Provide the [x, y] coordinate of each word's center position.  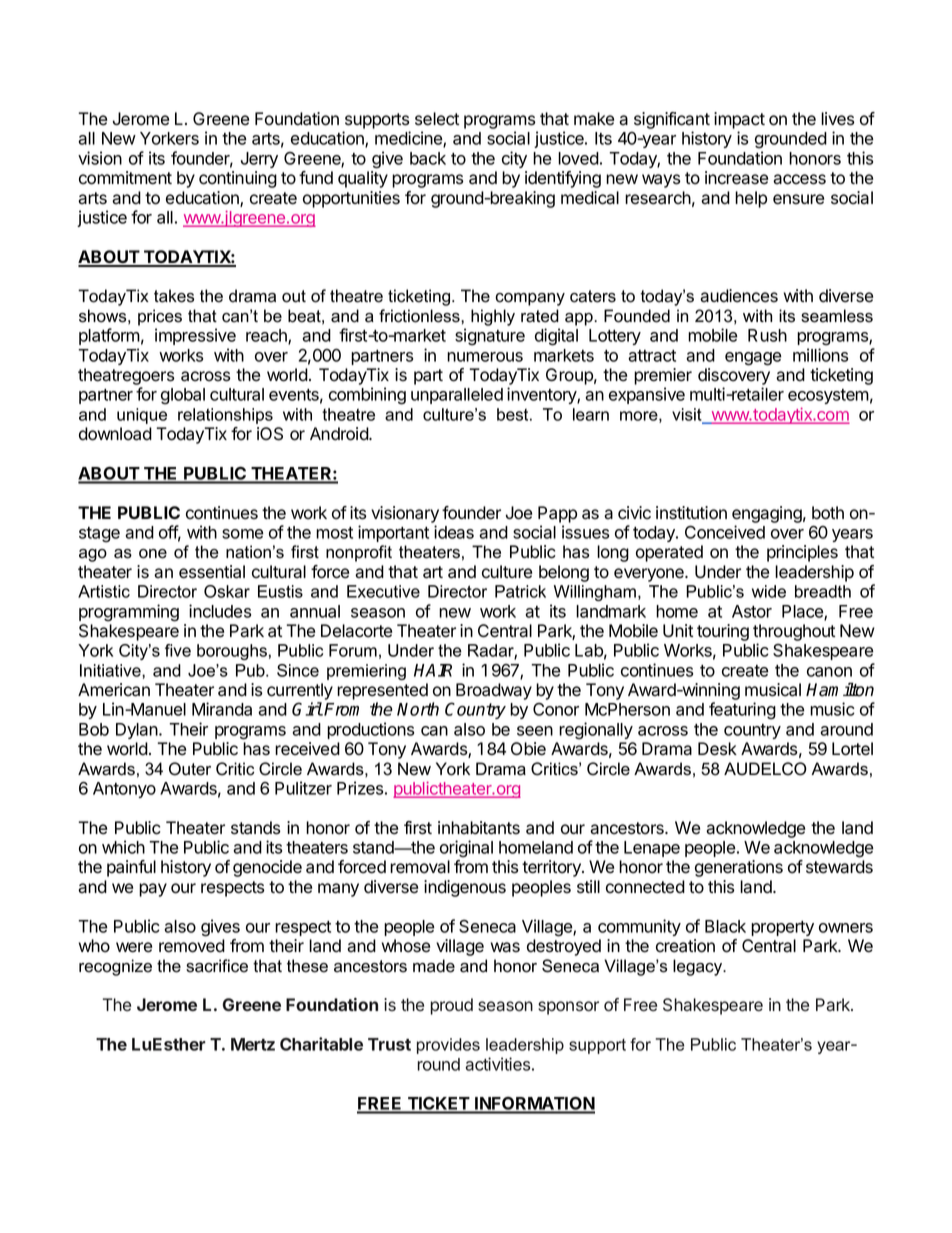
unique [142, 416]
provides [448, 1046]
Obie [528, 749]
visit [688, 415]
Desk [717, 749]
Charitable [321, 1044]
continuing [238, 179]
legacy [699, 967]
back [428, 158]
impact [739, 120]
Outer [190, 769]
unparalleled [457, 396]
